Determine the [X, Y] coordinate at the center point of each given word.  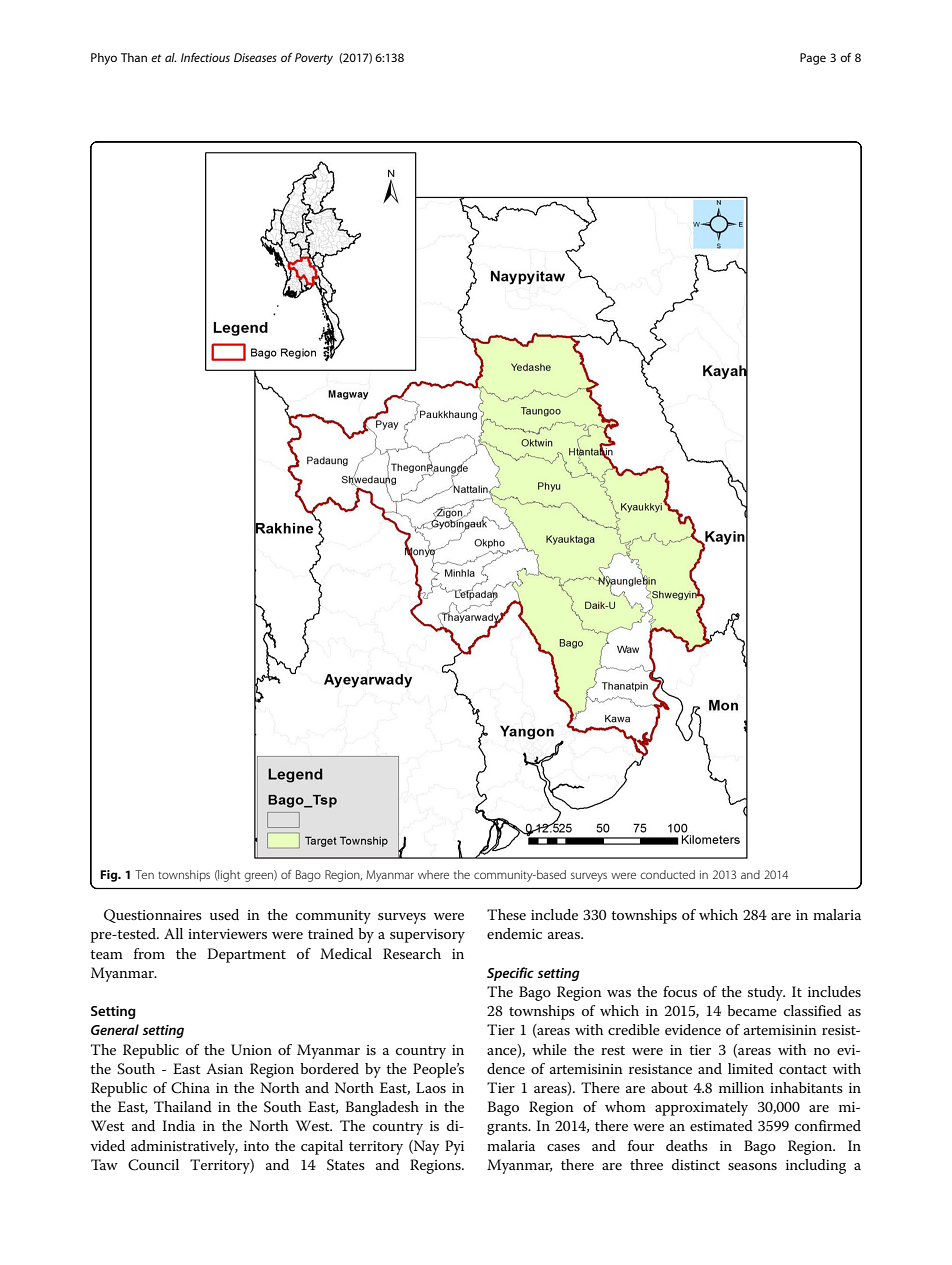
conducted [667, 874]
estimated [721, 1125]
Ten [144, 874]
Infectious [205, 57]
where [433, 874]
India [178, 1125]
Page [813, 59]
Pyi [454, 1147]
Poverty [314, 59]
